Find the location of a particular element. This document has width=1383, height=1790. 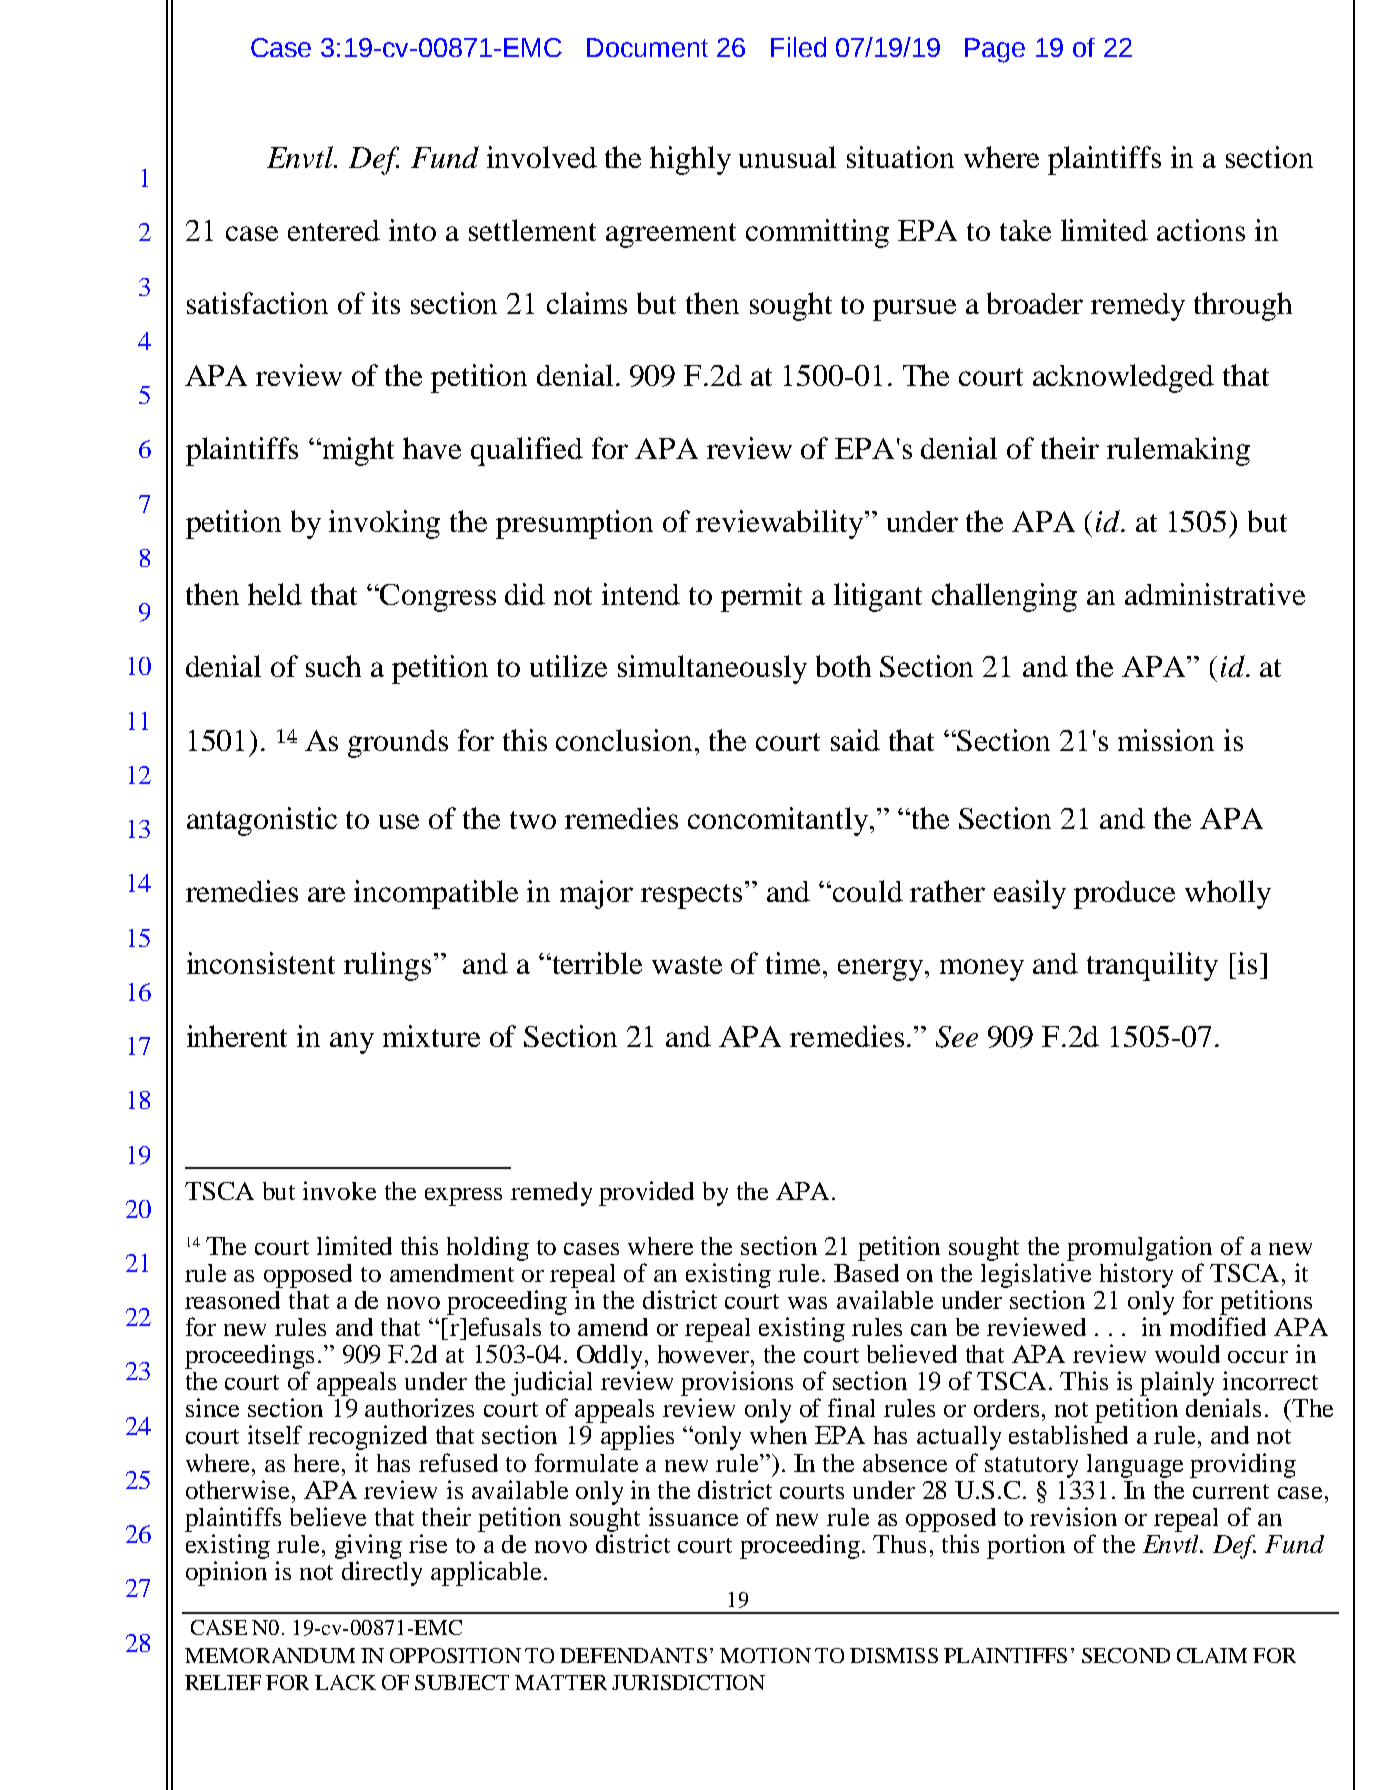

provided is located at coordinates (646, 1193).
